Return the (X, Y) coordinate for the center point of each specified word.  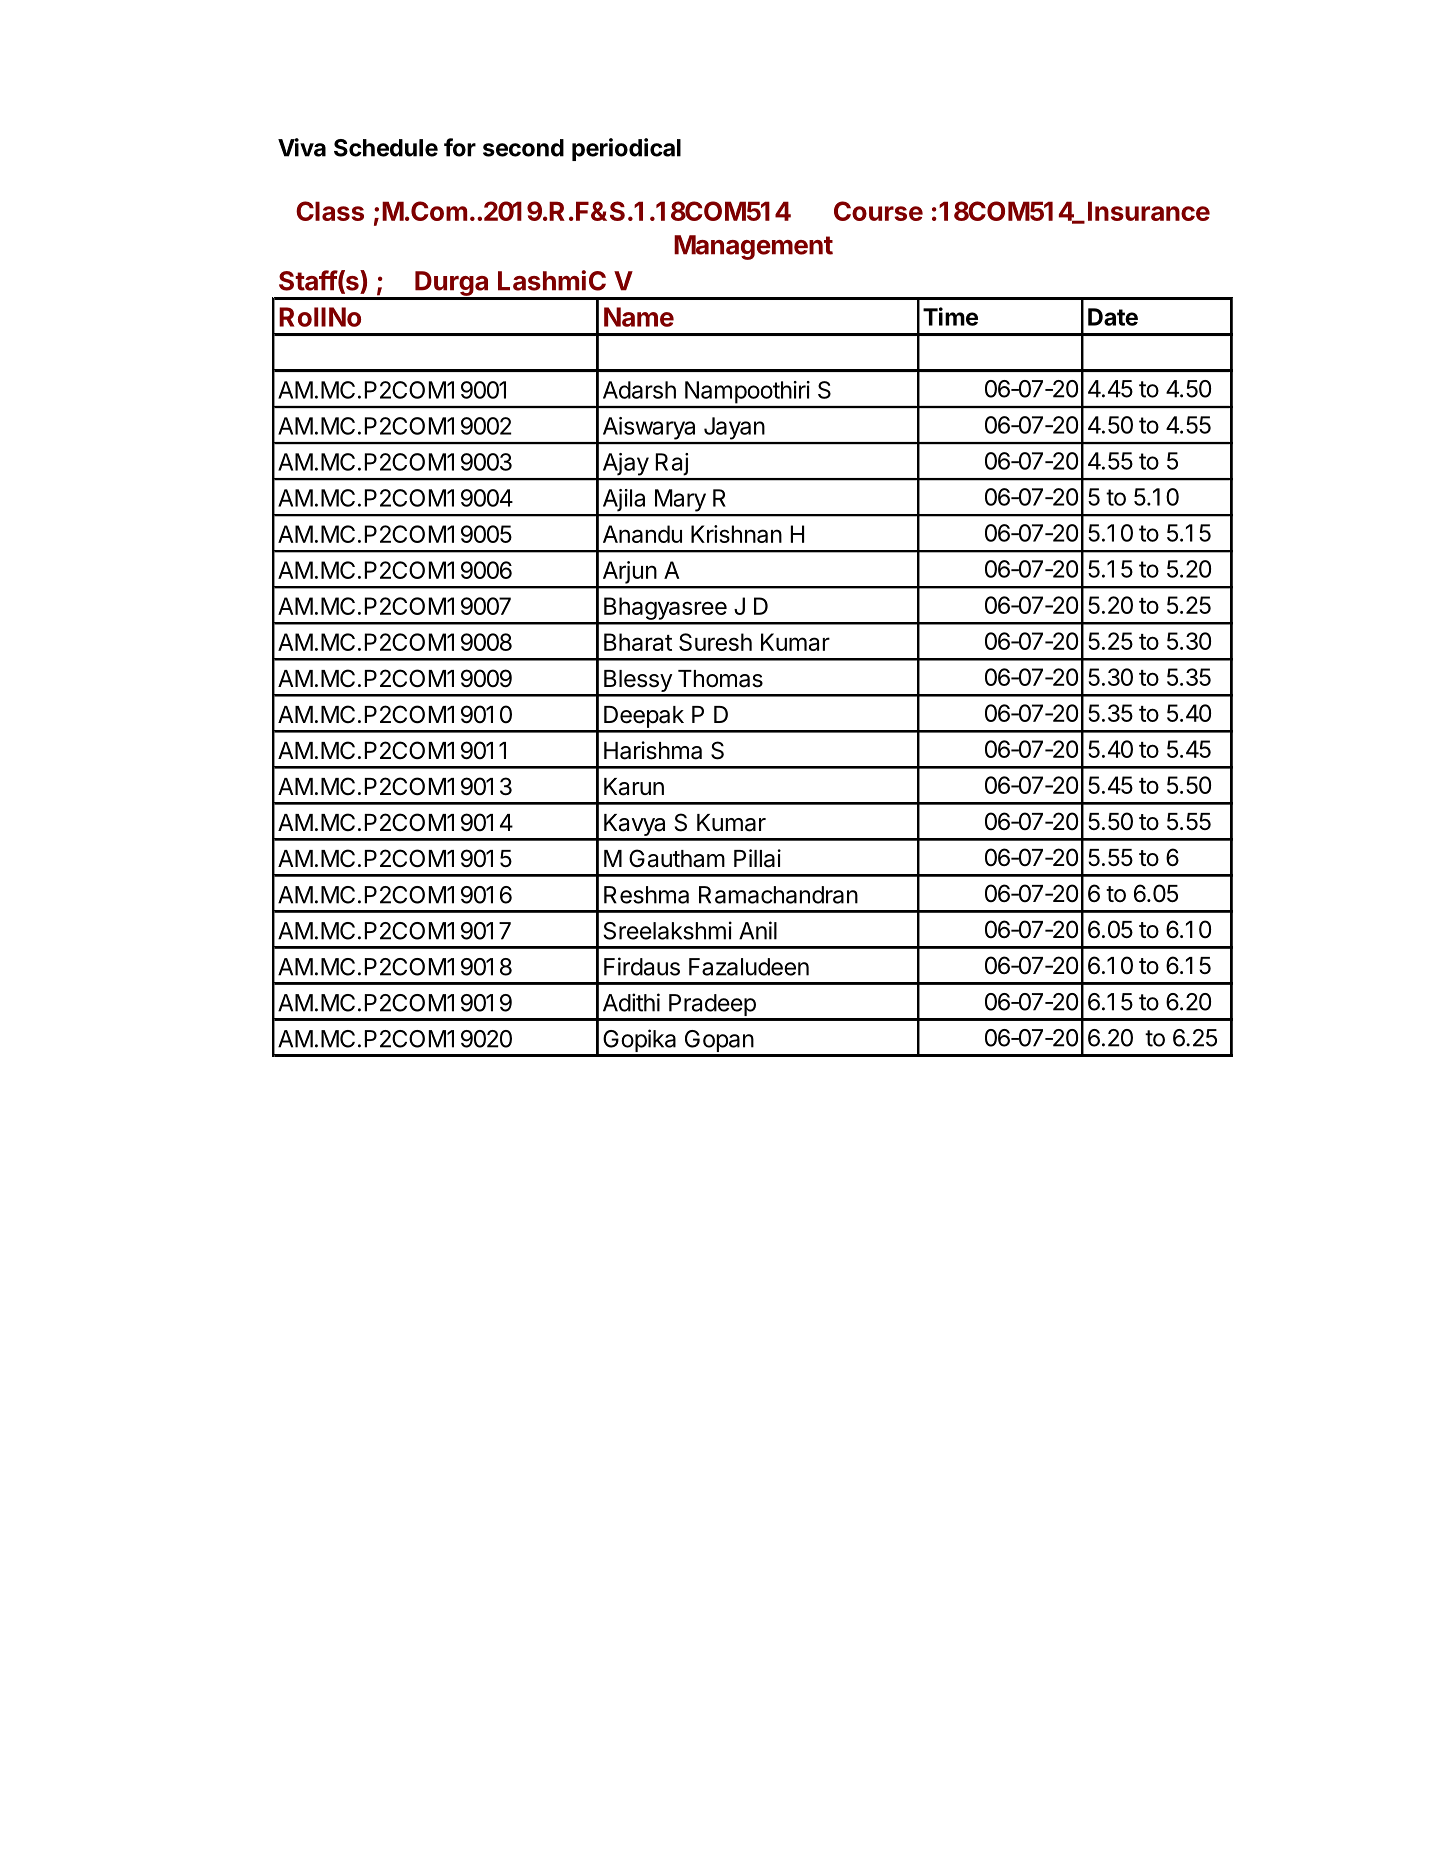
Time (950, 316)
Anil (758, 930)
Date (1113, 317)
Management (753, 247)
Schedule (386, 148)
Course (878, 211)
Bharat (638, 642)
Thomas (720, 679)
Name (639, 317)
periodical (626, 149)
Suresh (715, 642)
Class (330, 211)
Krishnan (736, 534)
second (523, 148)
